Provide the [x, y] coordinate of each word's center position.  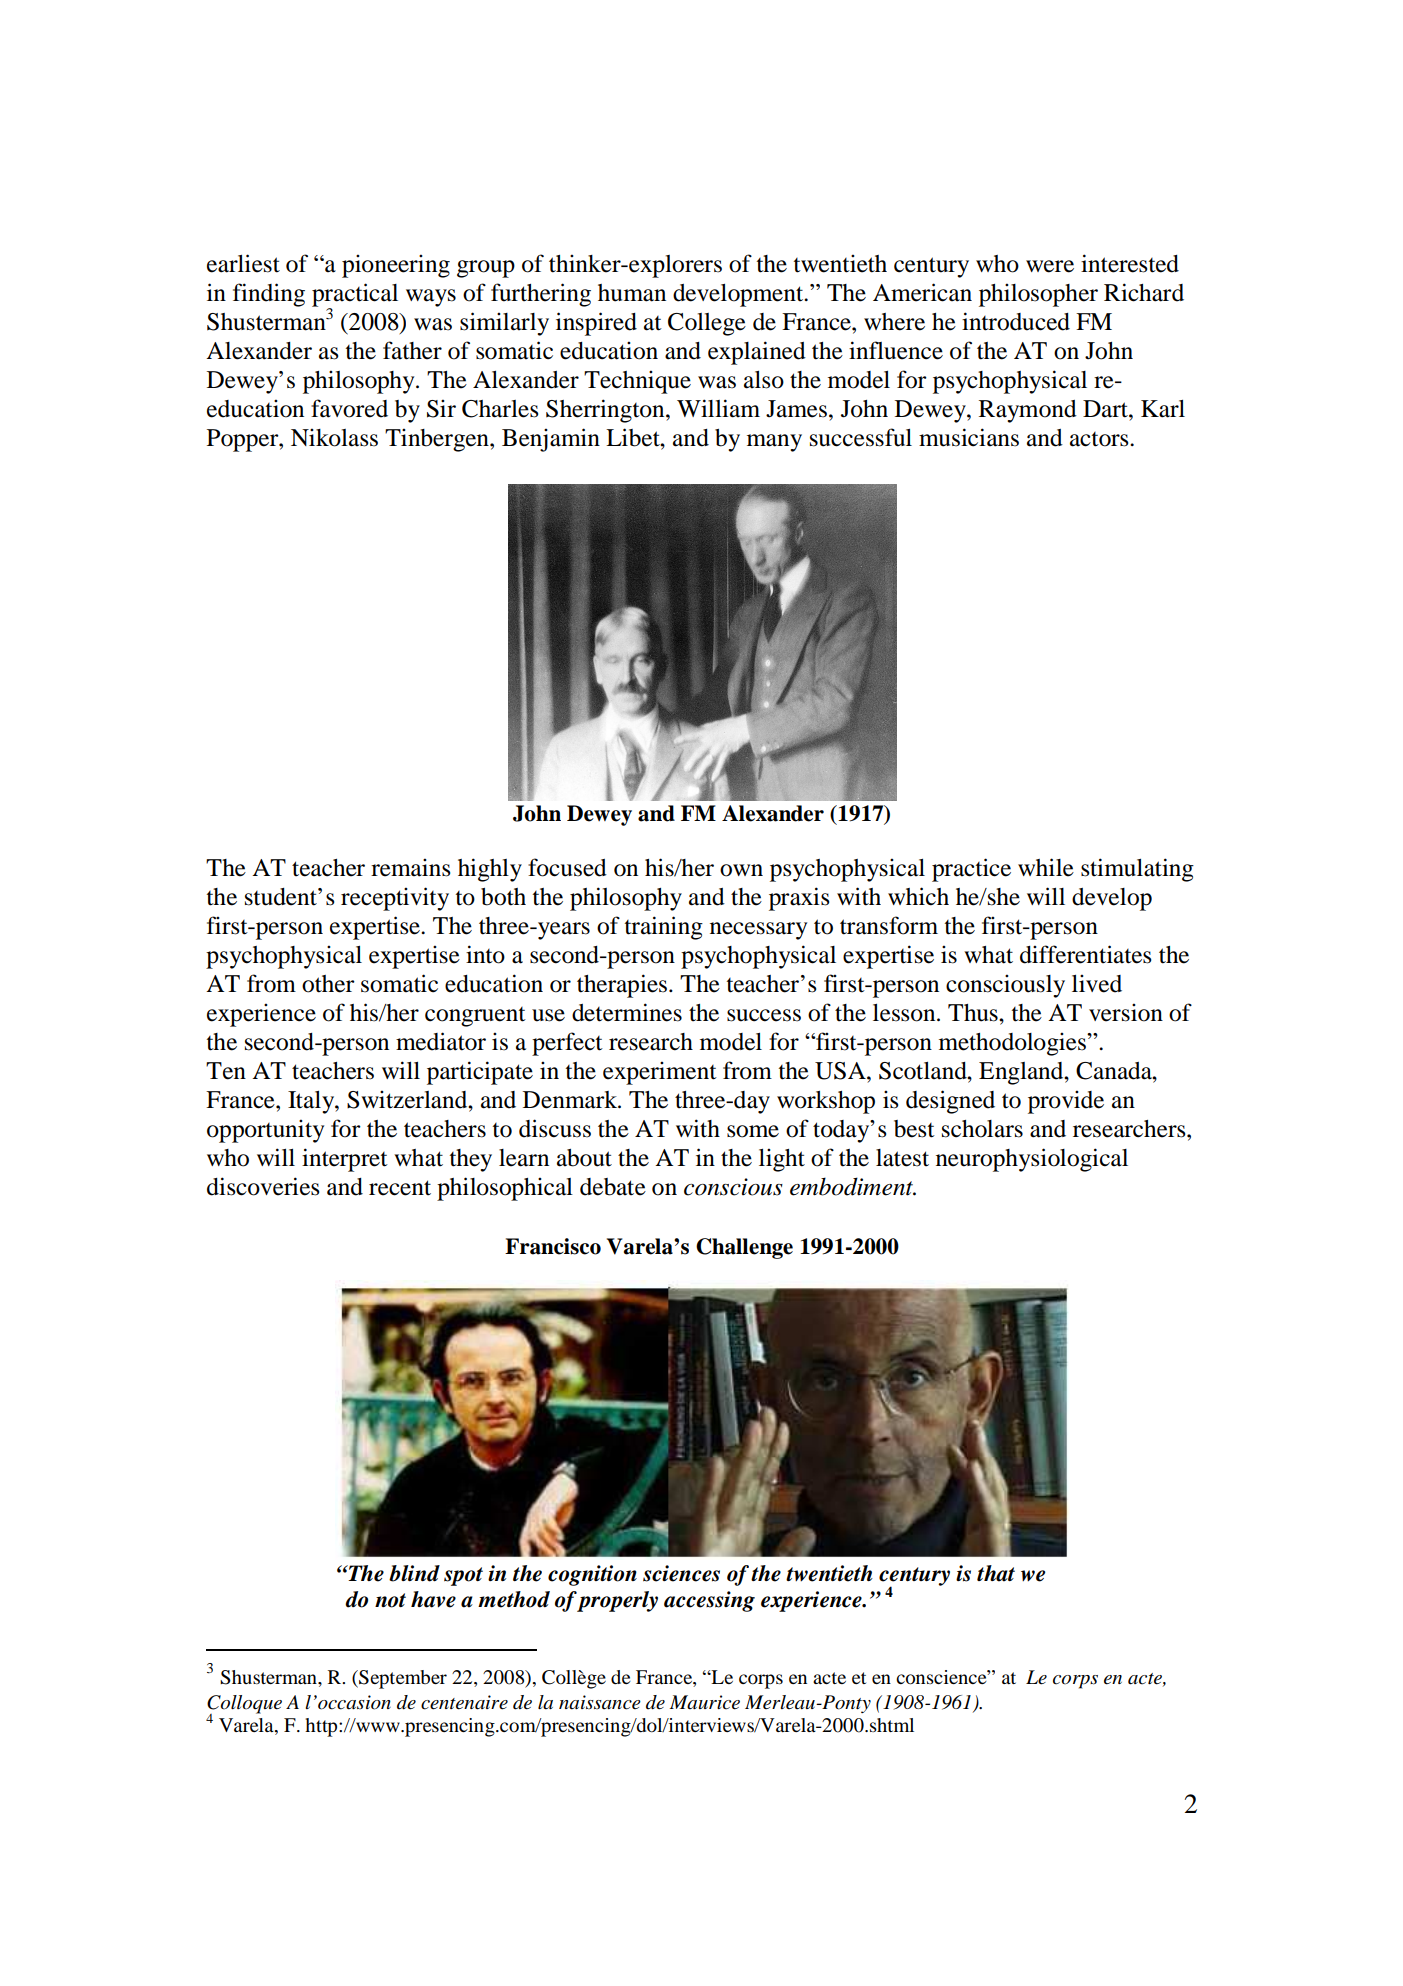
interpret [345, 1160]
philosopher [1038, 295]
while [1046, 867]
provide [1066, 1102]
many [774, 443]
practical [355, 296]
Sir [441, 408]
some [753, 1131]
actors [1100, 439]
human [632, 293]
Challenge [744, 1248]
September [402, 1679]
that [996, 1573]
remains [411, 867]
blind [414, 1573]
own [741, 870]
